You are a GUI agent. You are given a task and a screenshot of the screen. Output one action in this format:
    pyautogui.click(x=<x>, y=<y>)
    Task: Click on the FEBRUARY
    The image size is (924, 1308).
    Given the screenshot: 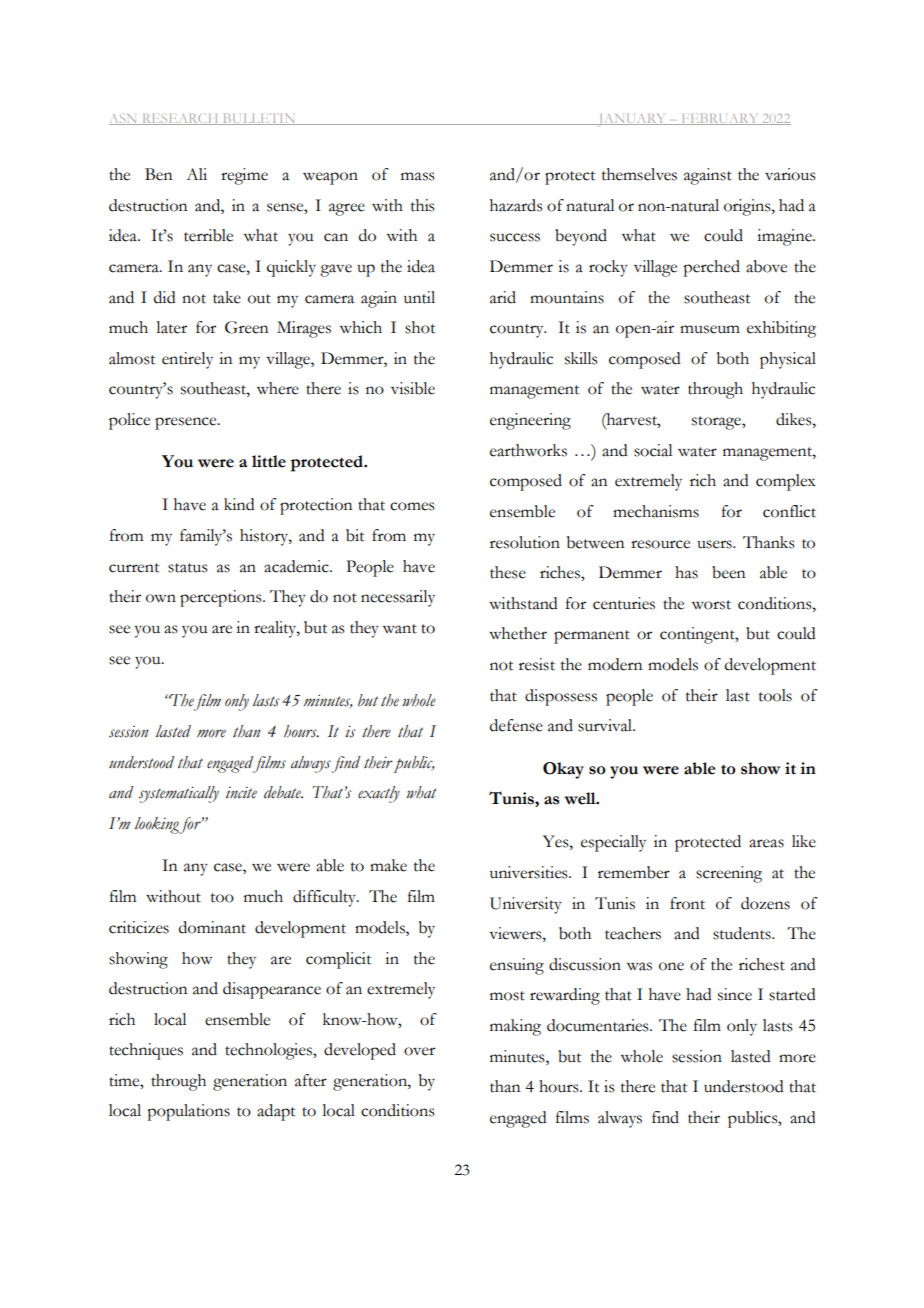 What is the action you would take?
    pyautogui.click(x=720, y=119)
